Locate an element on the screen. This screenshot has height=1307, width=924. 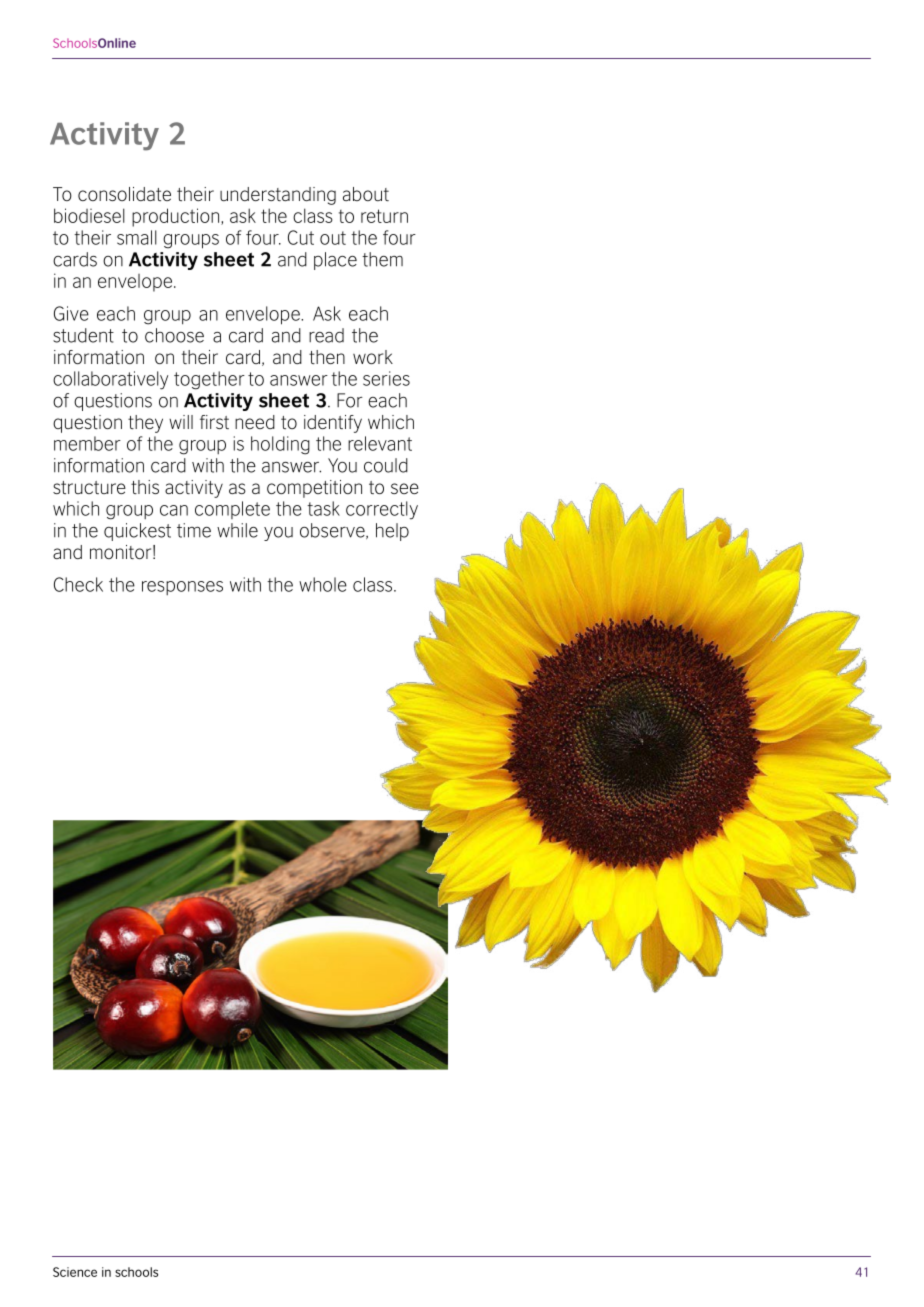
responses is located at coordinates (182, 588).
